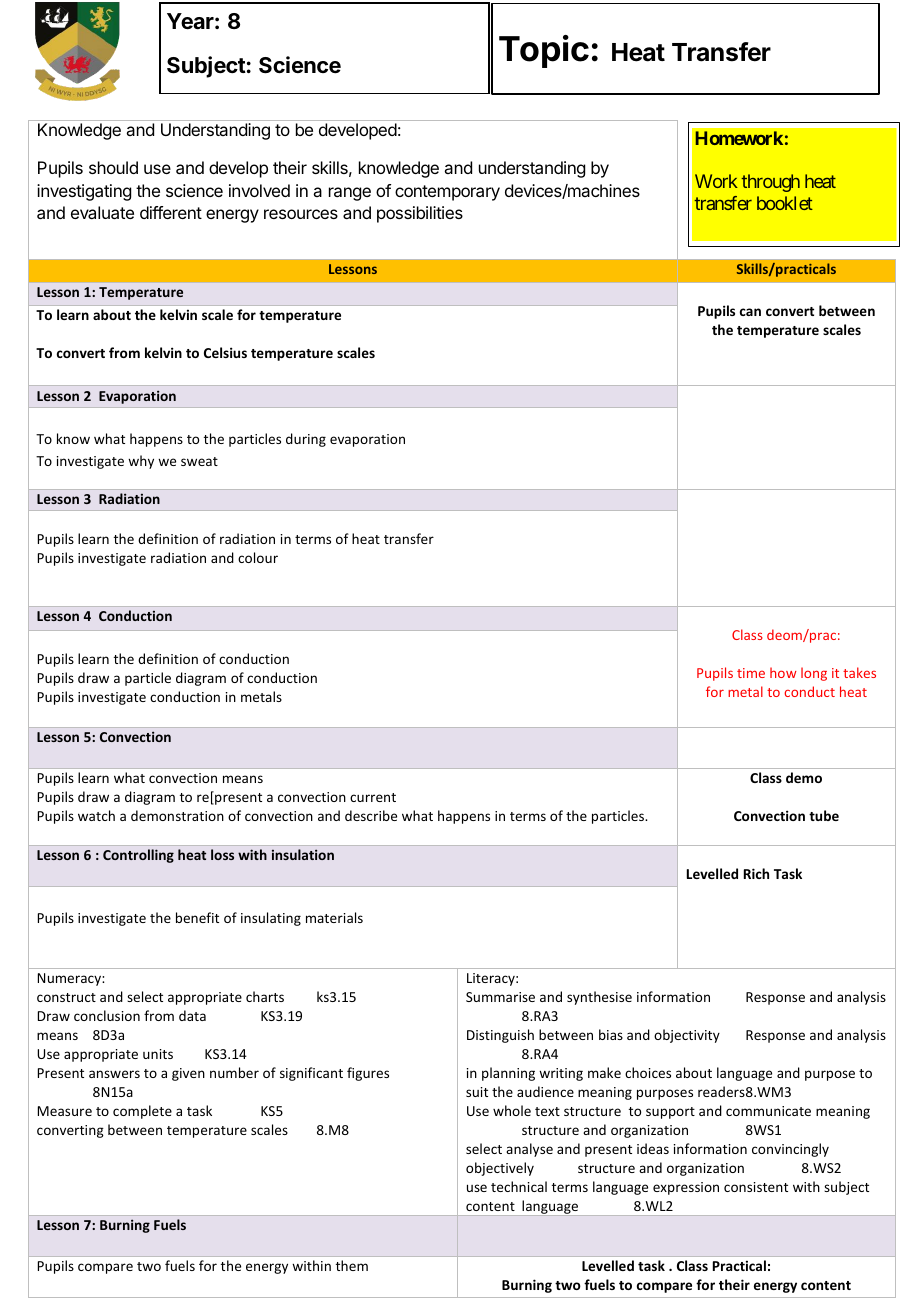  What do you see at coordinates (258, 557) in the document?
I see `colour` at bounding box center [258, 557].
